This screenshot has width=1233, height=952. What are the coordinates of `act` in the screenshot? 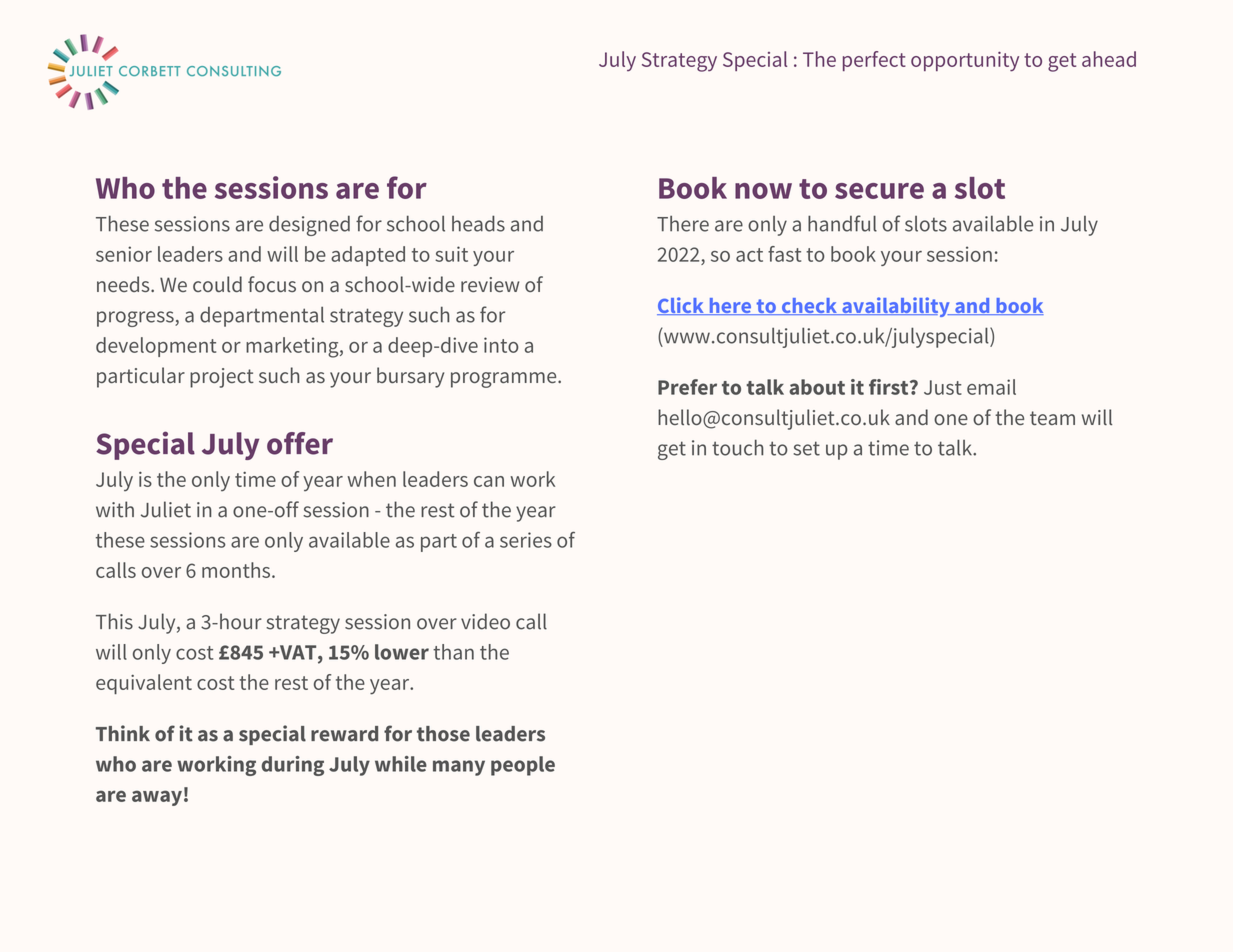 It's located at (749, 255).
